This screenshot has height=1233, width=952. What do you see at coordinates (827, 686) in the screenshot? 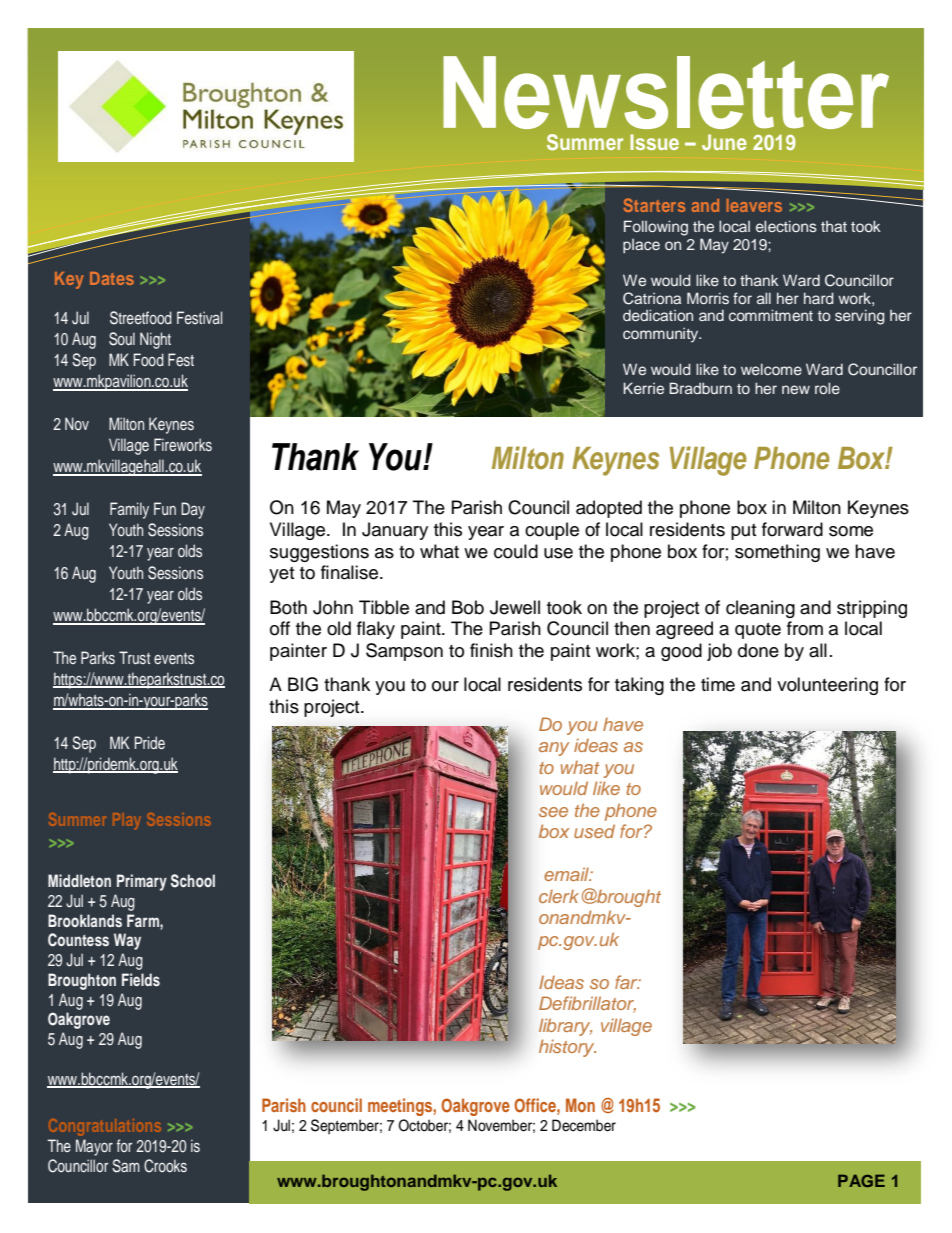
I see `volunteering` at bounding box center [827, 686].
